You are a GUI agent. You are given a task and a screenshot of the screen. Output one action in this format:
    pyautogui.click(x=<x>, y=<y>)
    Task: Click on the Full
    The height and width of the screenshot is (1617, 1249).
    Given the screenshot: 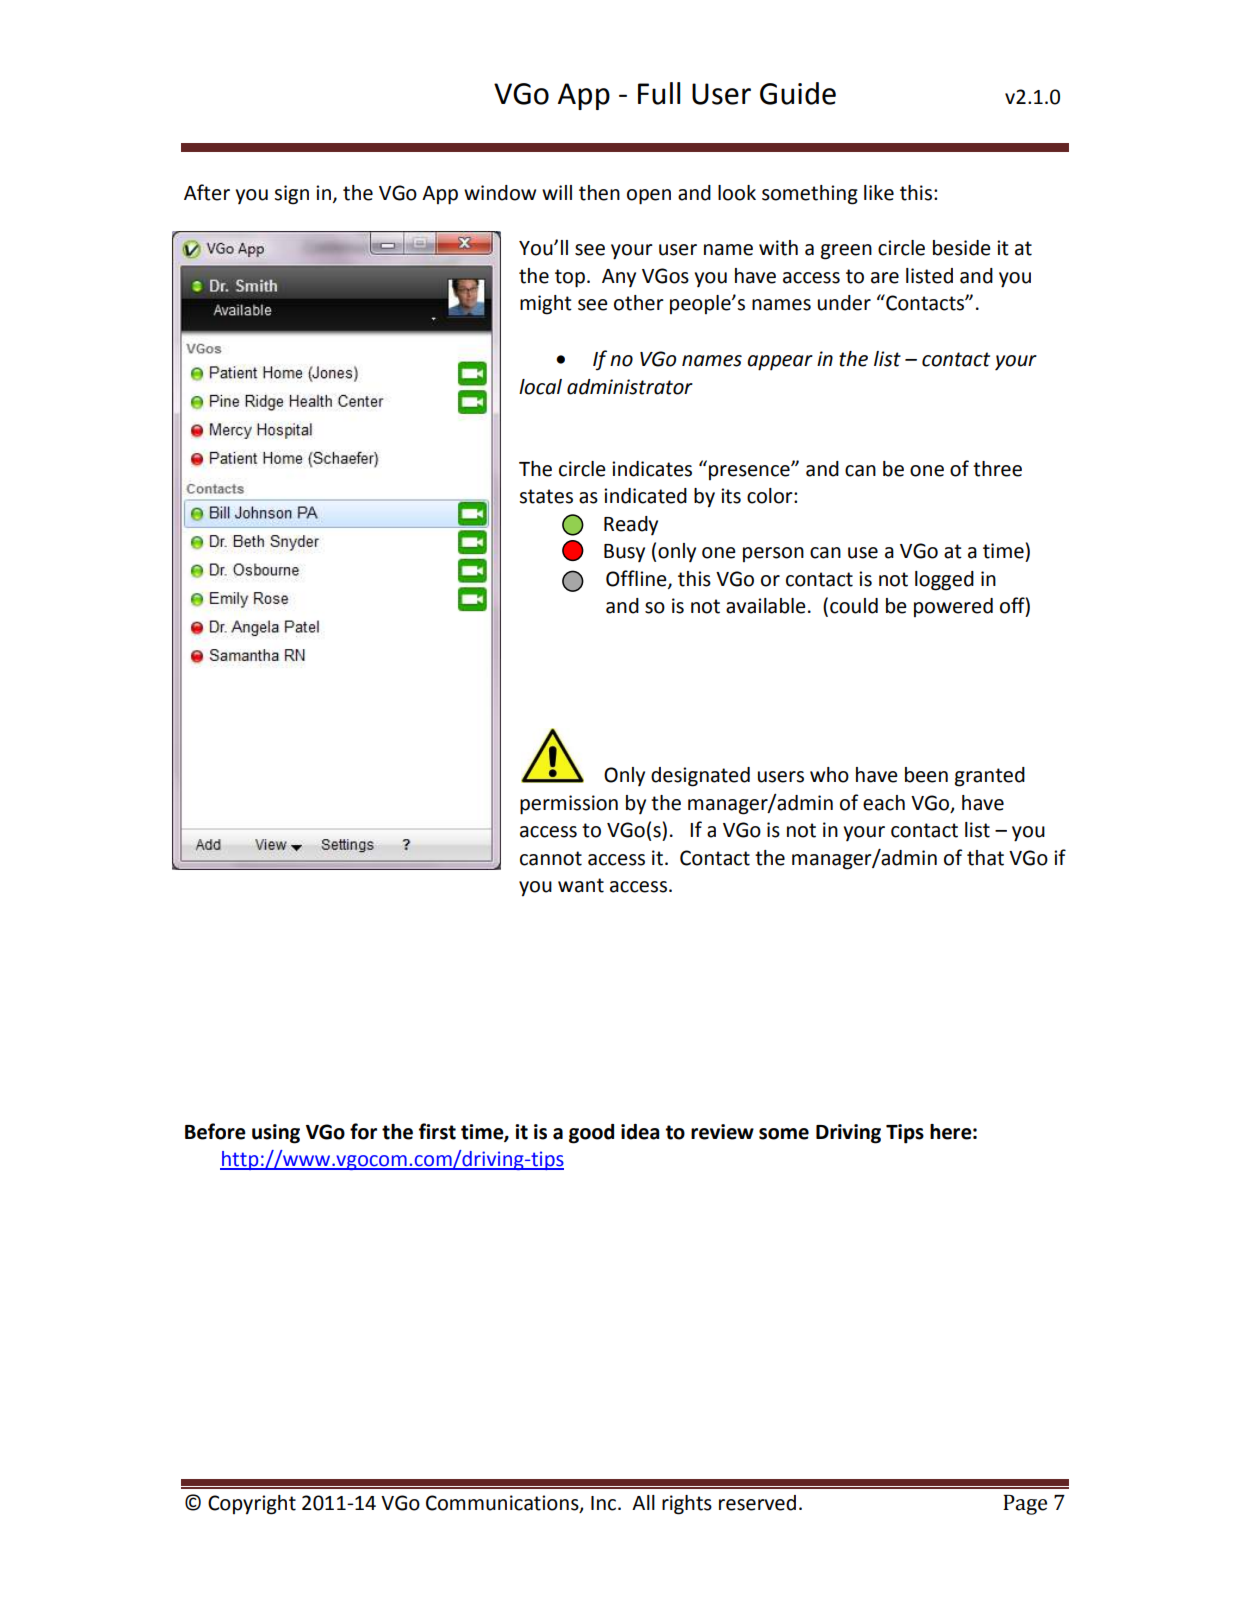 What is the action you would take?
    pyautogui.click(x=659, y=93)
